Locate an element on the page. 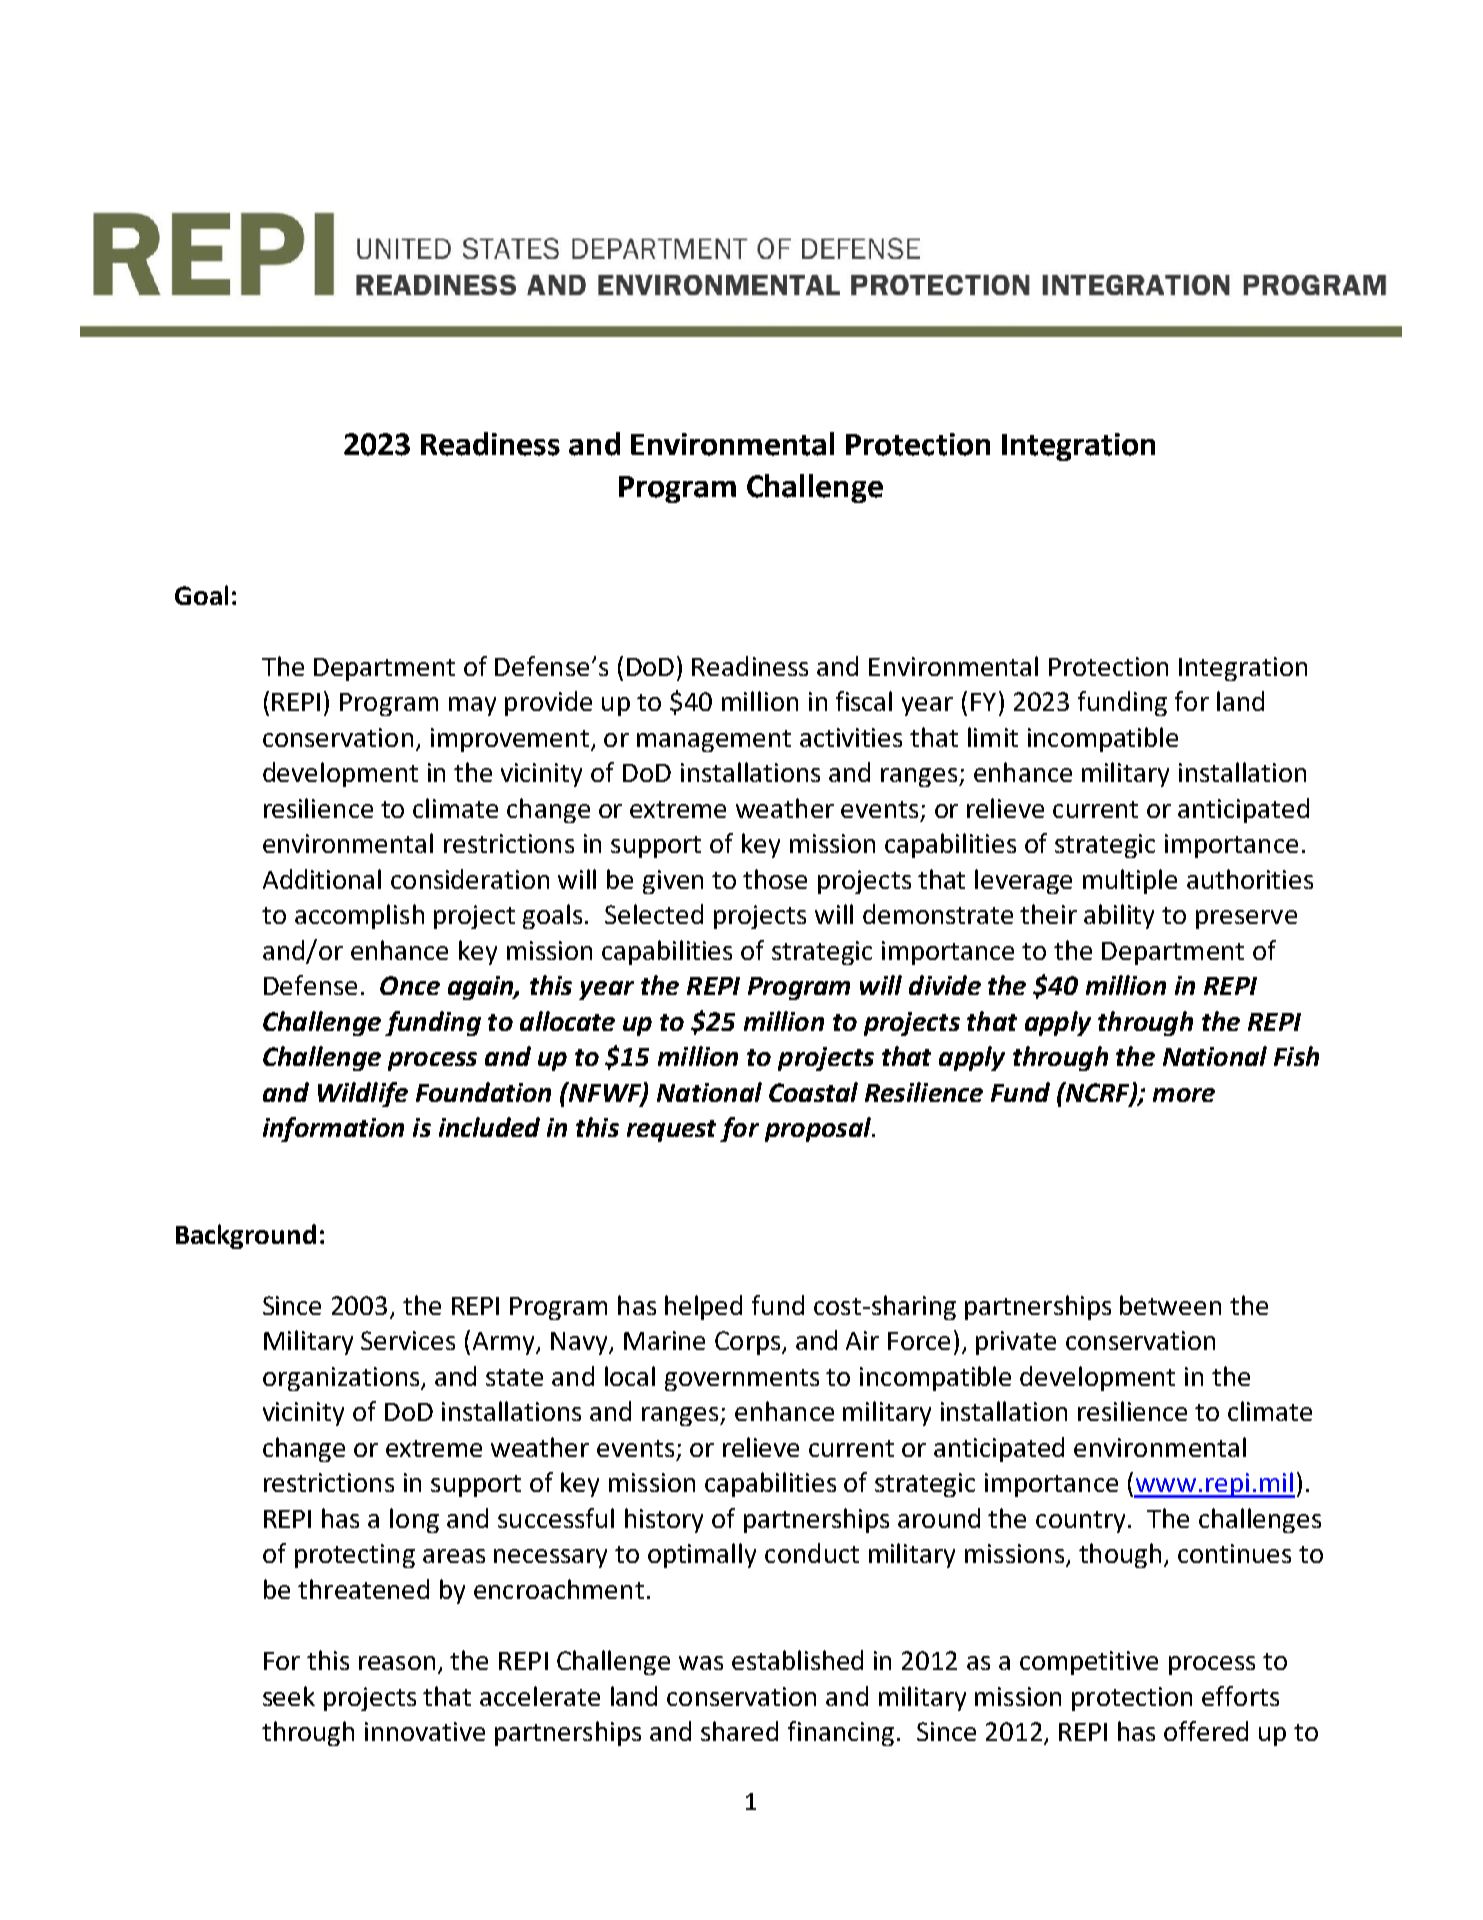 This image has height=1920, width=1483. between is located at coordinates (1170, 1305).
